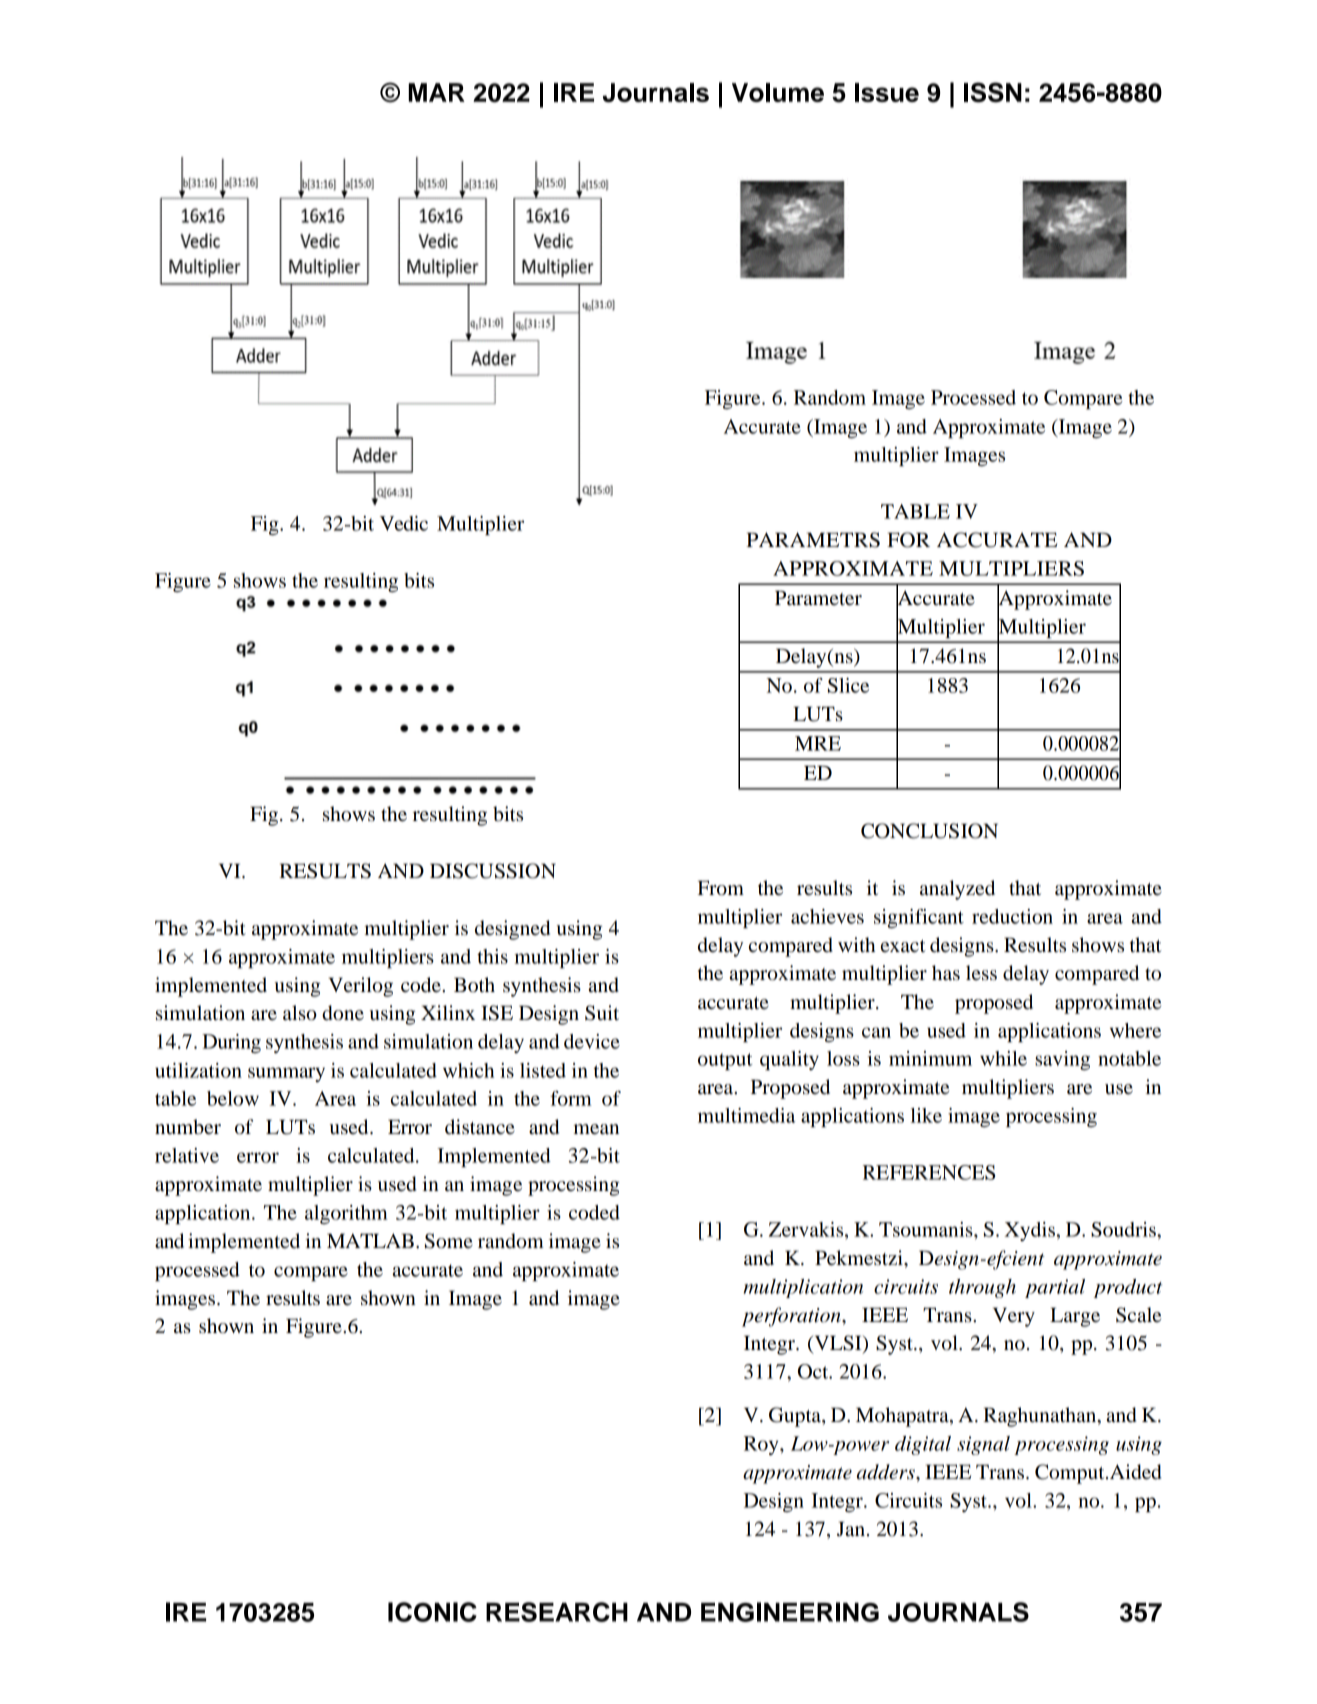 The width and height of the image is (1317, 1704). I want to click on Verilog, so click(361, 987).
